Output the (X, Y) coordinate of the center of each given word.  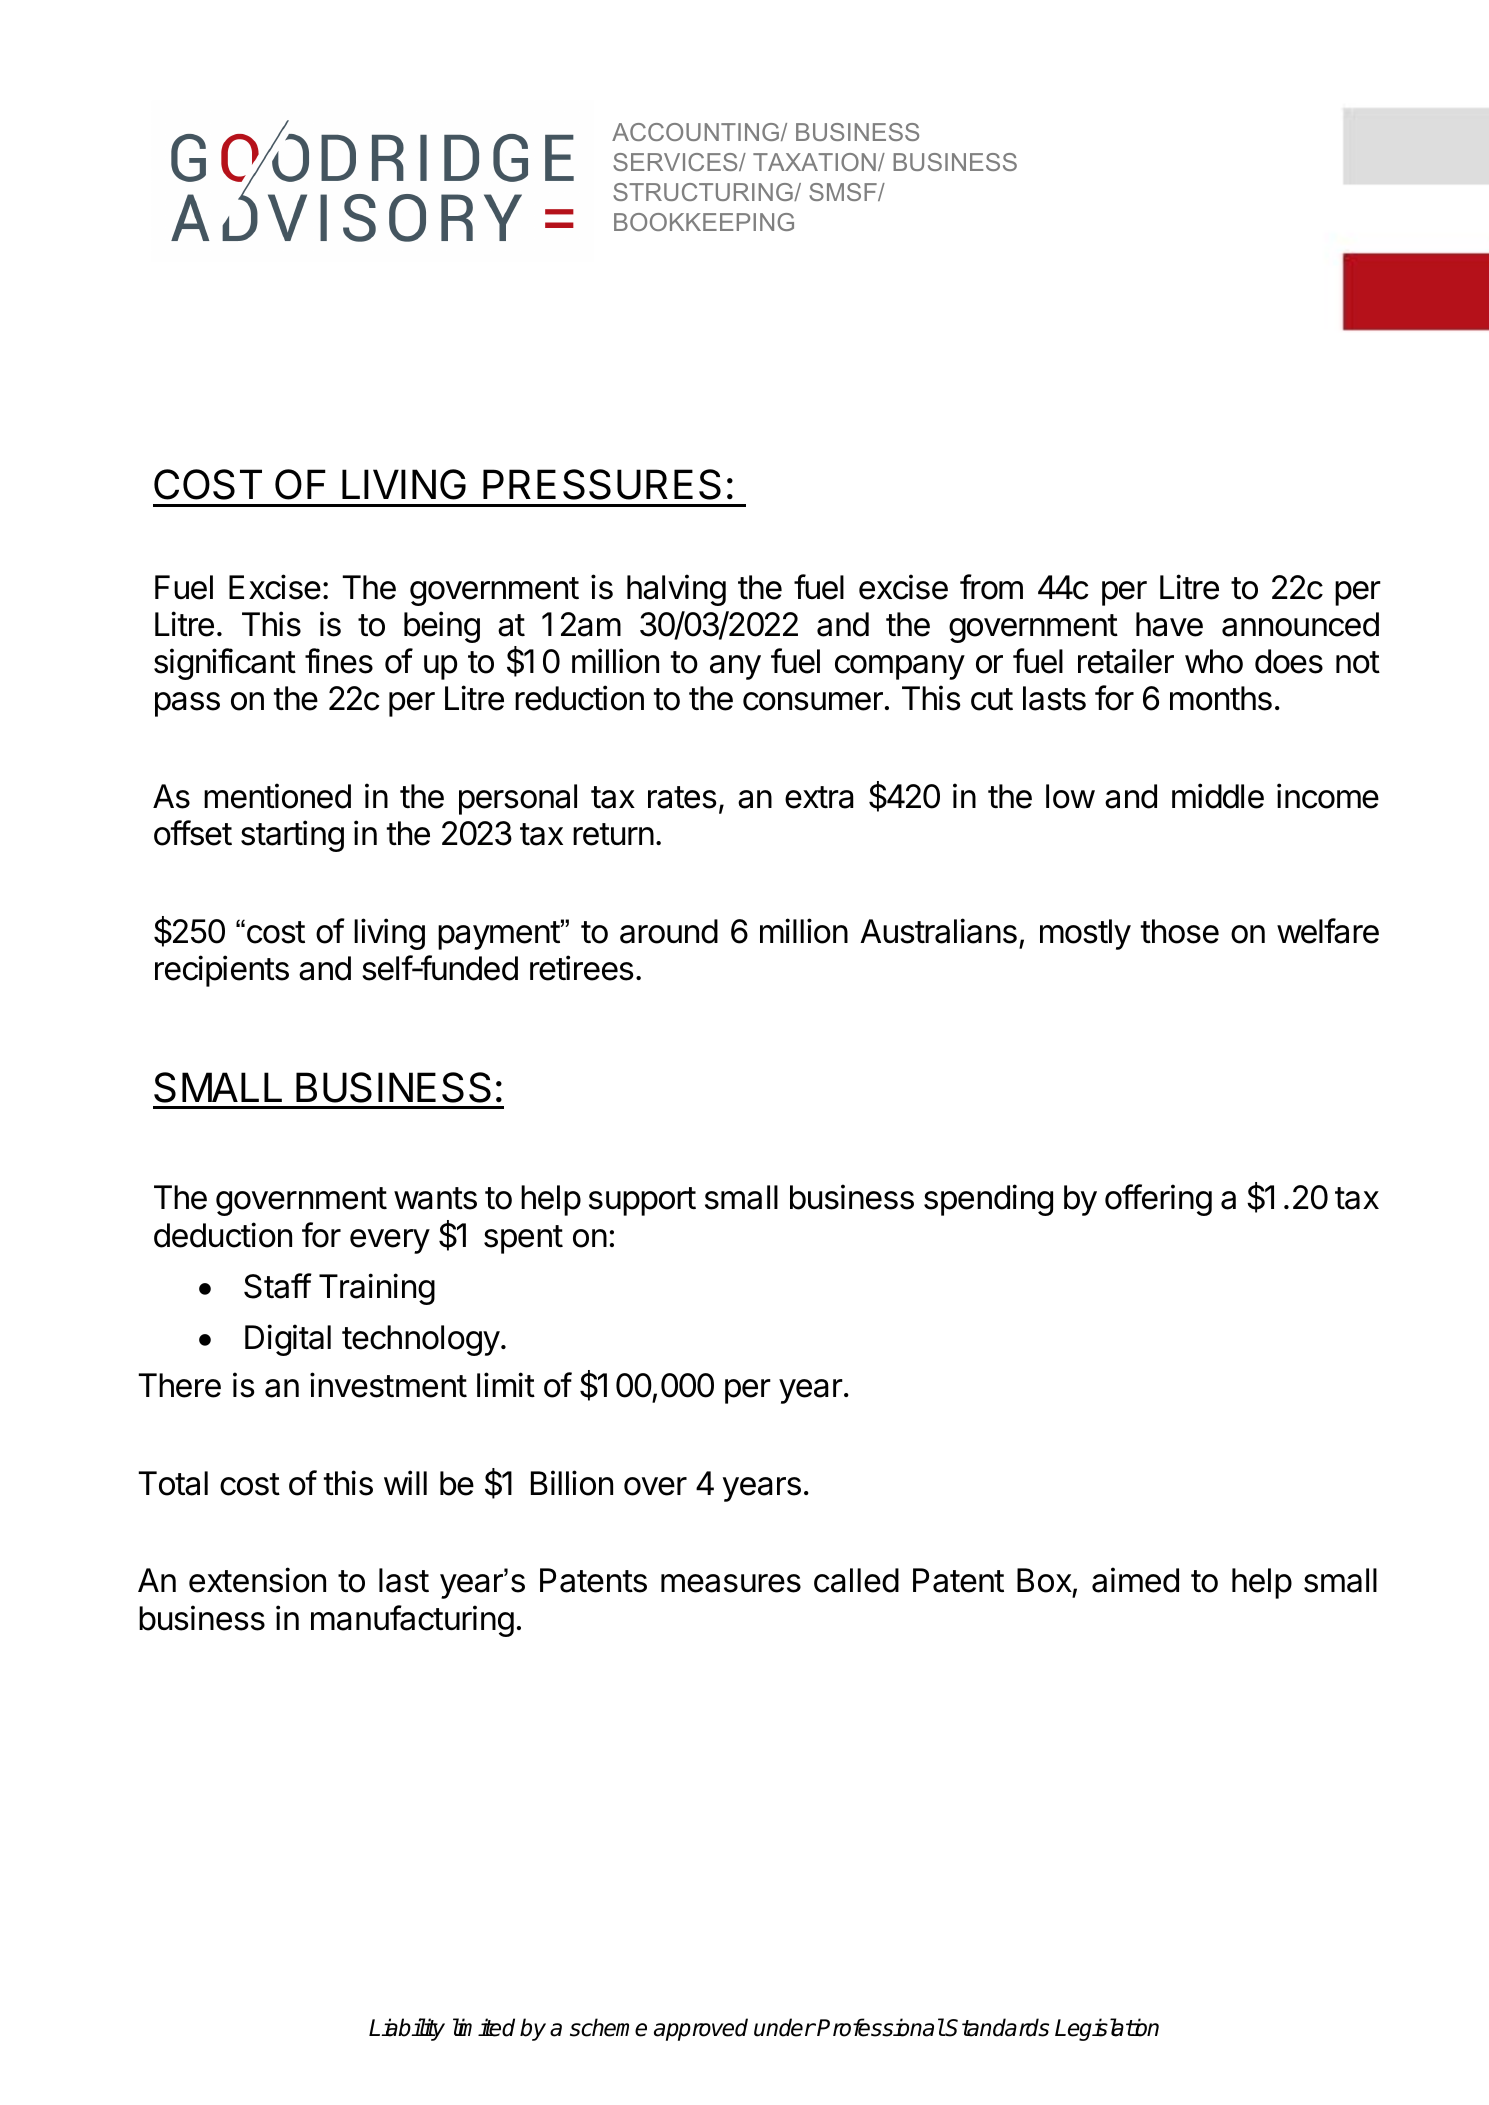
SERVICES (676, 162)
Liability (407, 2029)
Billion (572, 1483)
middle (1218, 796)
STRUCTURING (704, 192)
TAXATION (814, 162)
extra (819, 797)
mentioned (277, 796)
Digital (288, 1340)
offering (1158, 1200)
